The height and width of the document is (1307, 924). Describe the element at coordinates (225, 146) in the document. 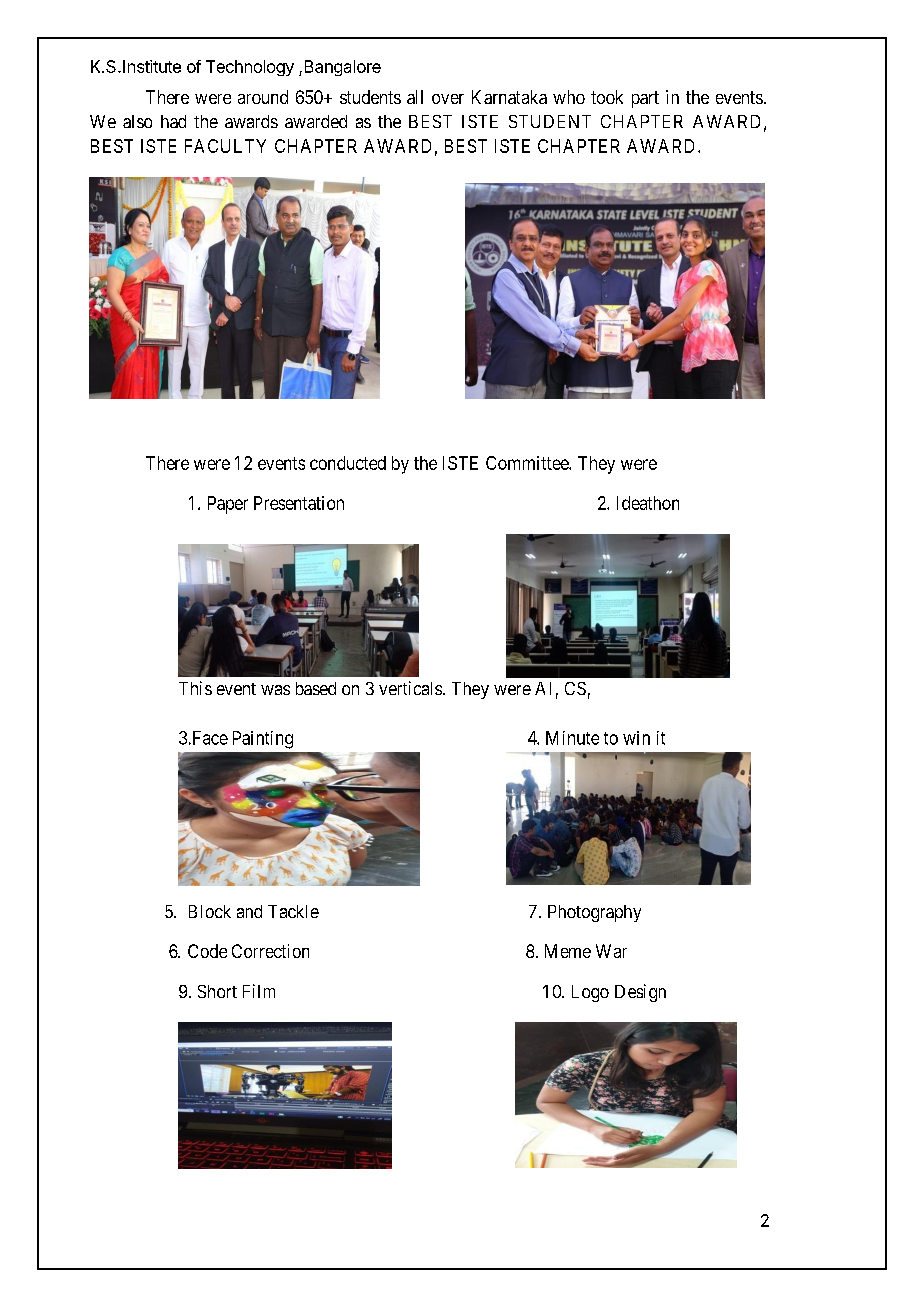

I see `FACULTY` at that location.
